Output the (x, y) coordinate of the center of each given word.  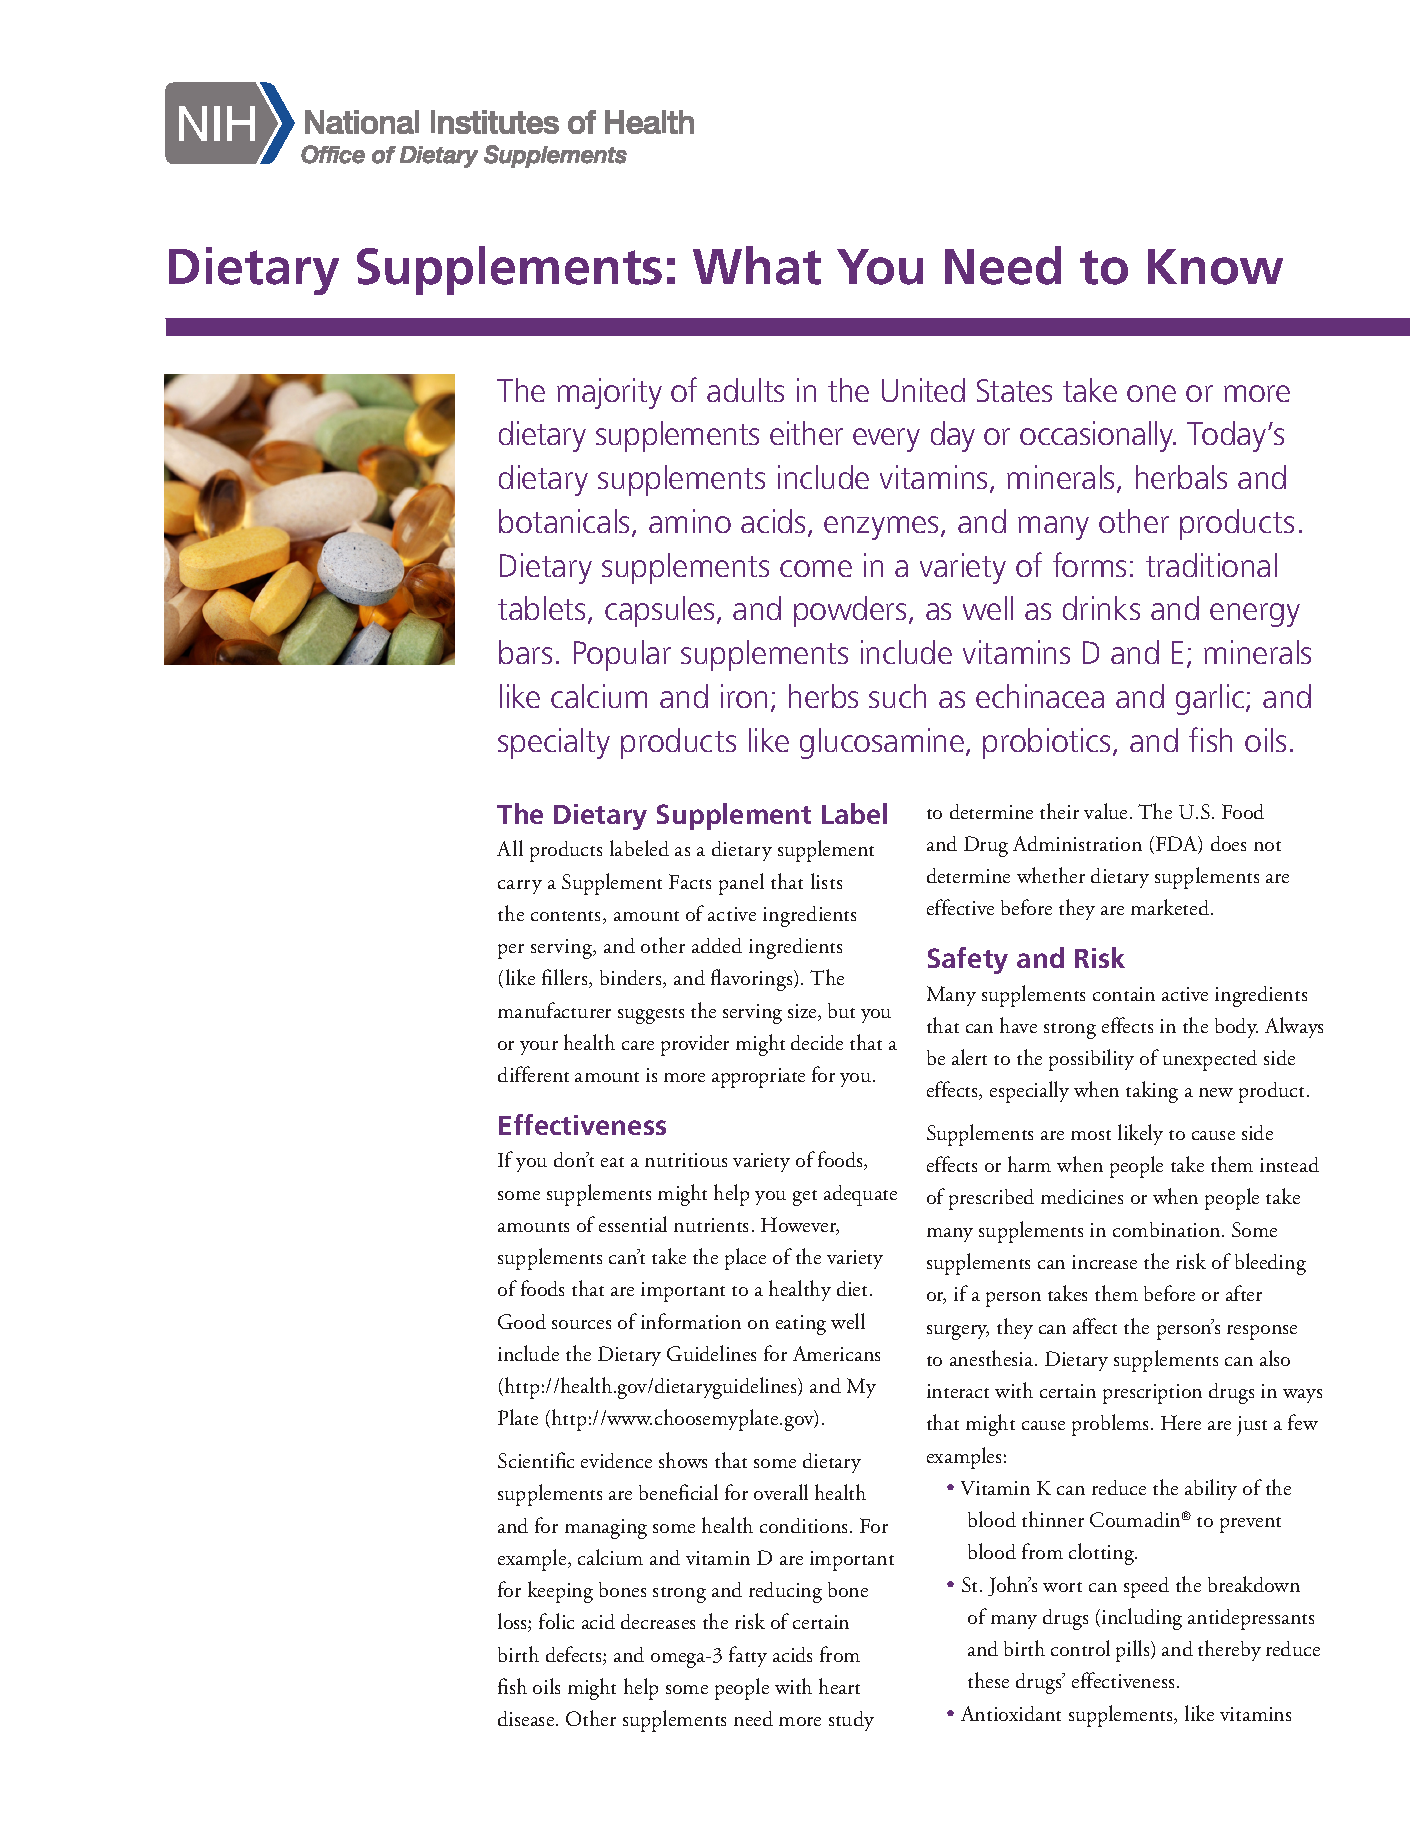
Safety (968, 960)
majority (609, 393)
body (1236, 1028)
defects (575, 1655)
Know (1215, 267)
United (923, 390)
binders (632, 979)
